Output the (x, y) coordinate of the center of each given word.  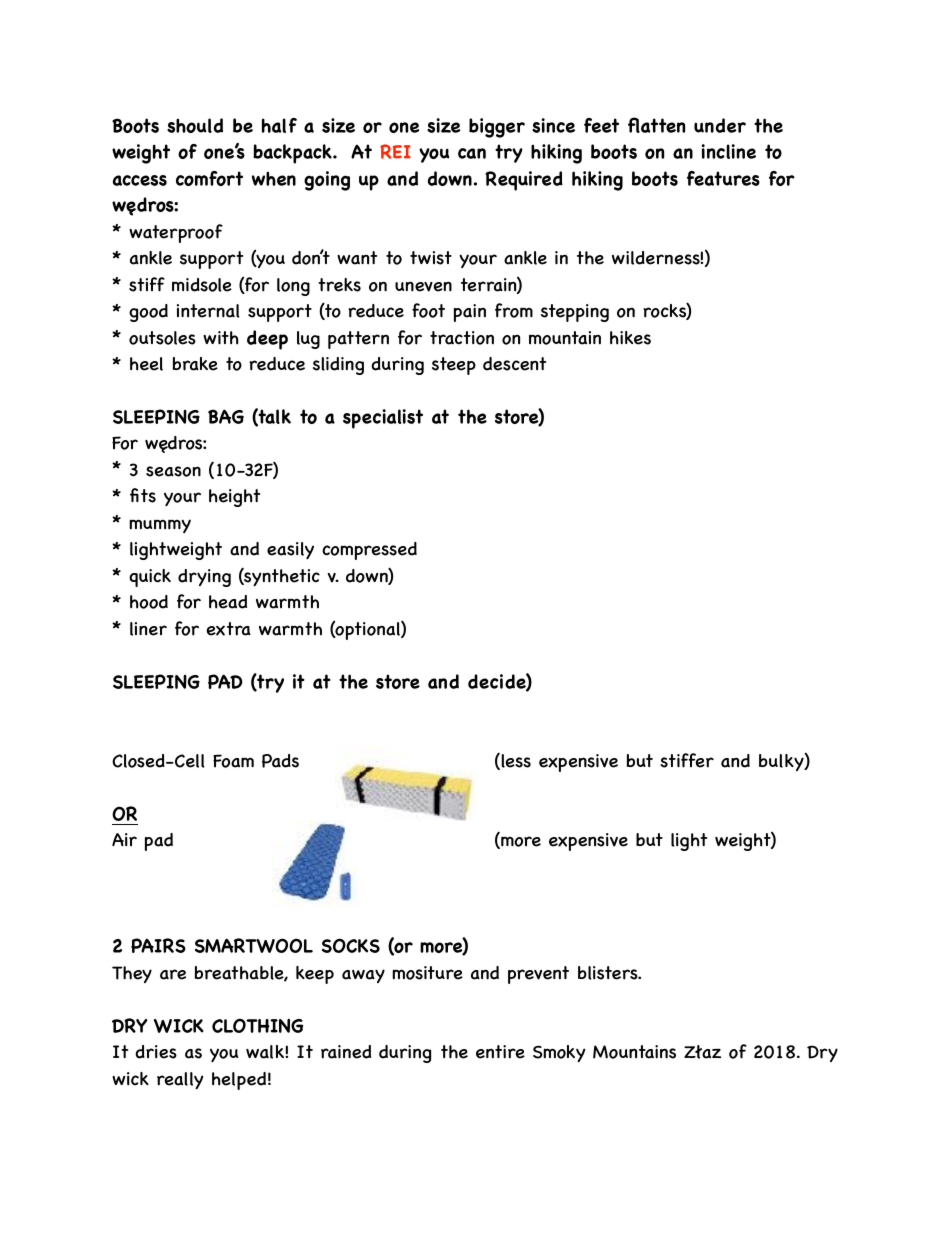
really (180, 1080)
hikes (630, 338)
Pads (280, 761)
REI (395, 151)
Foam (233, 761)
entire (500, 1052)
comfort (209, 178)
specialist (383, 419)
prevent (538, 975)
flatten (656, 125)
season (173, 471)
